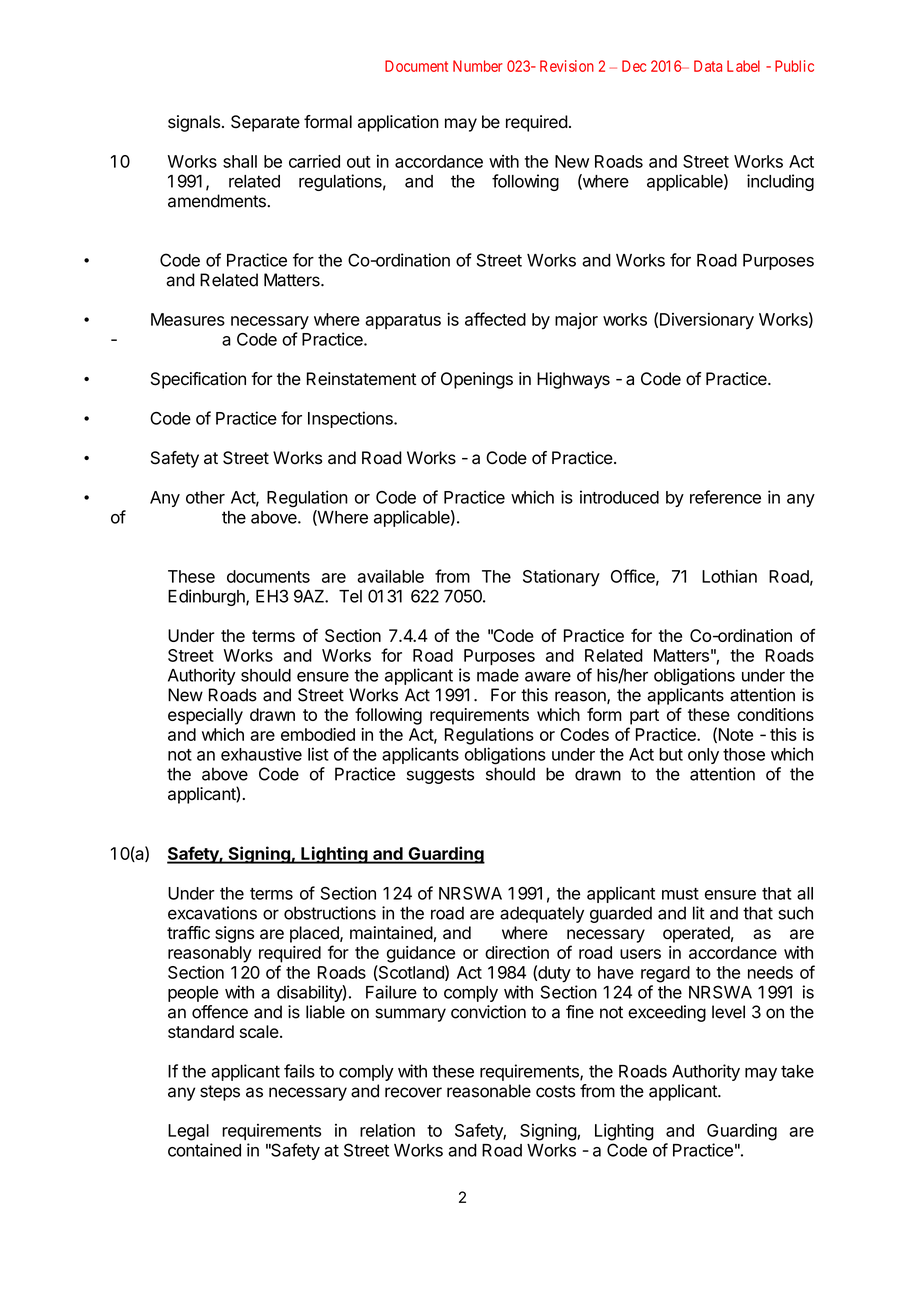  I want to click on Data, so click(708, 66).
